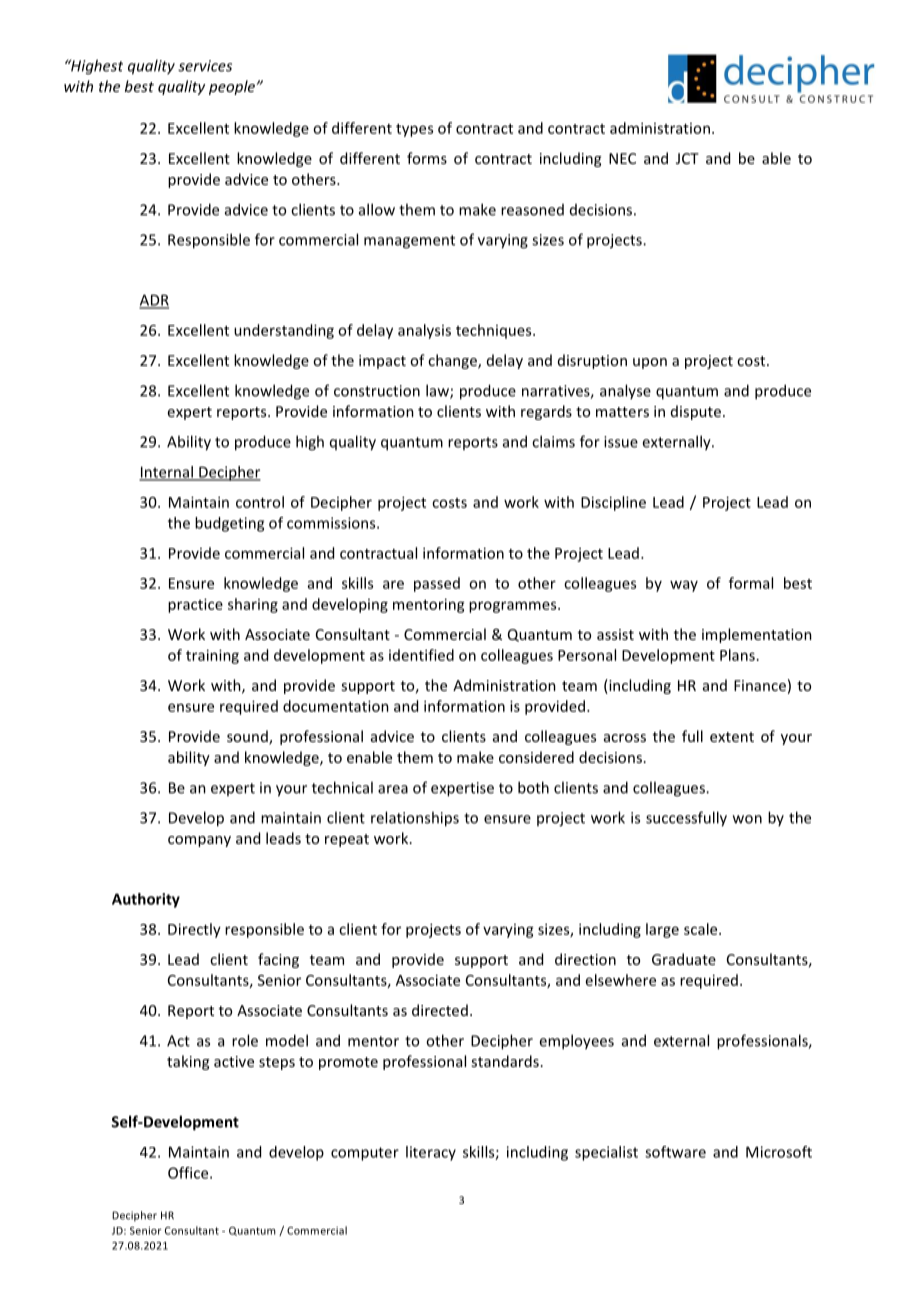 The width and height of the document is (924, 1308). What do you see at coordinates (453, 361) in the document?
I see `change` at bounding box center [453, 361].
